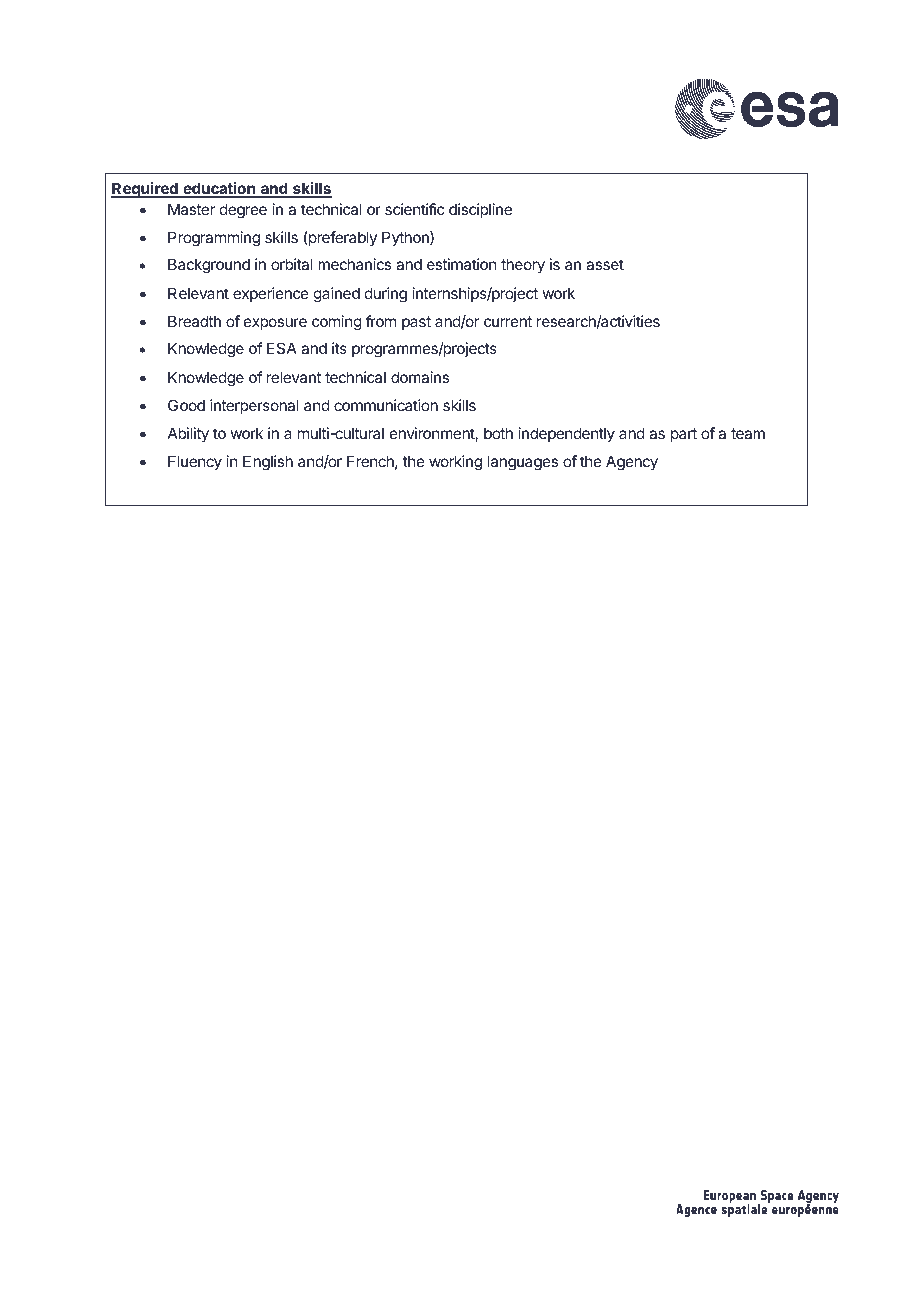 This image has height=1309, width=924. Describe the element at coordinates (684, 435) in the image. I see `part` at that location.
